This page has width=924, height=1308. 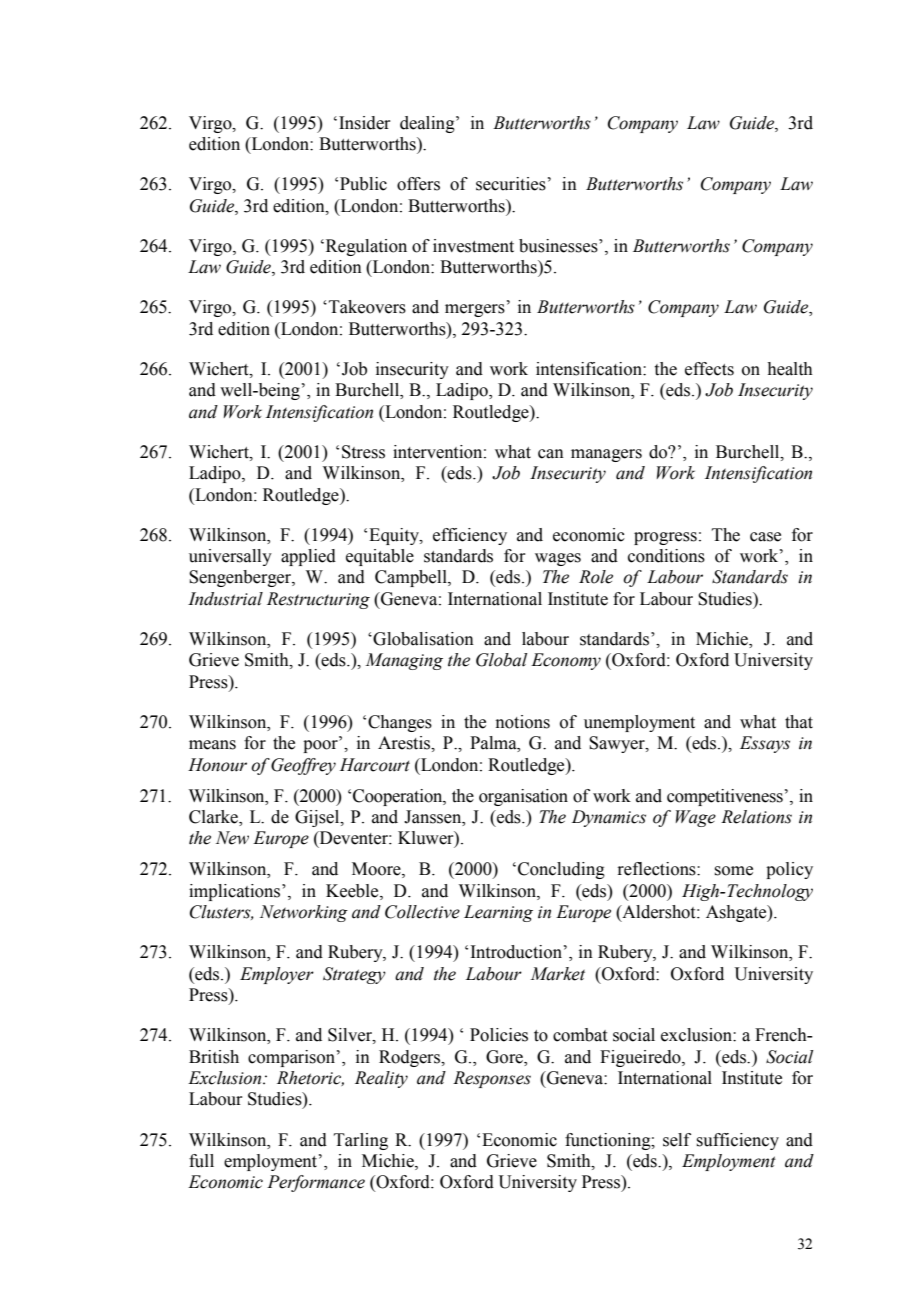 What do you see at coordinates (709, 369) in the page?
I see `effects` at bounding box center [709, 369].
